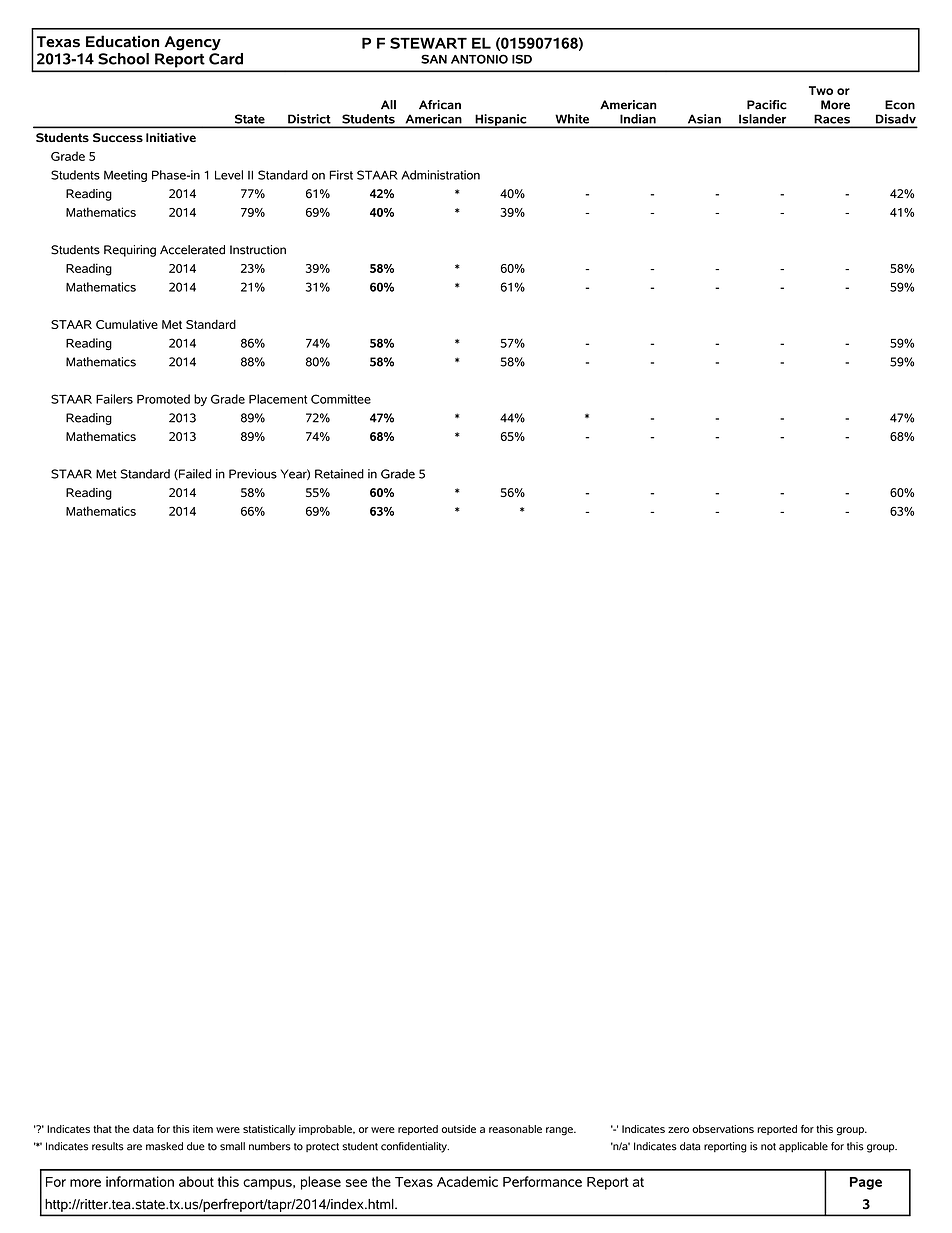 The width and height of the screenshot is (952, 1233). Describe the element at coordinates (821, 90) in the screenshot. I see `Two` at that location.
